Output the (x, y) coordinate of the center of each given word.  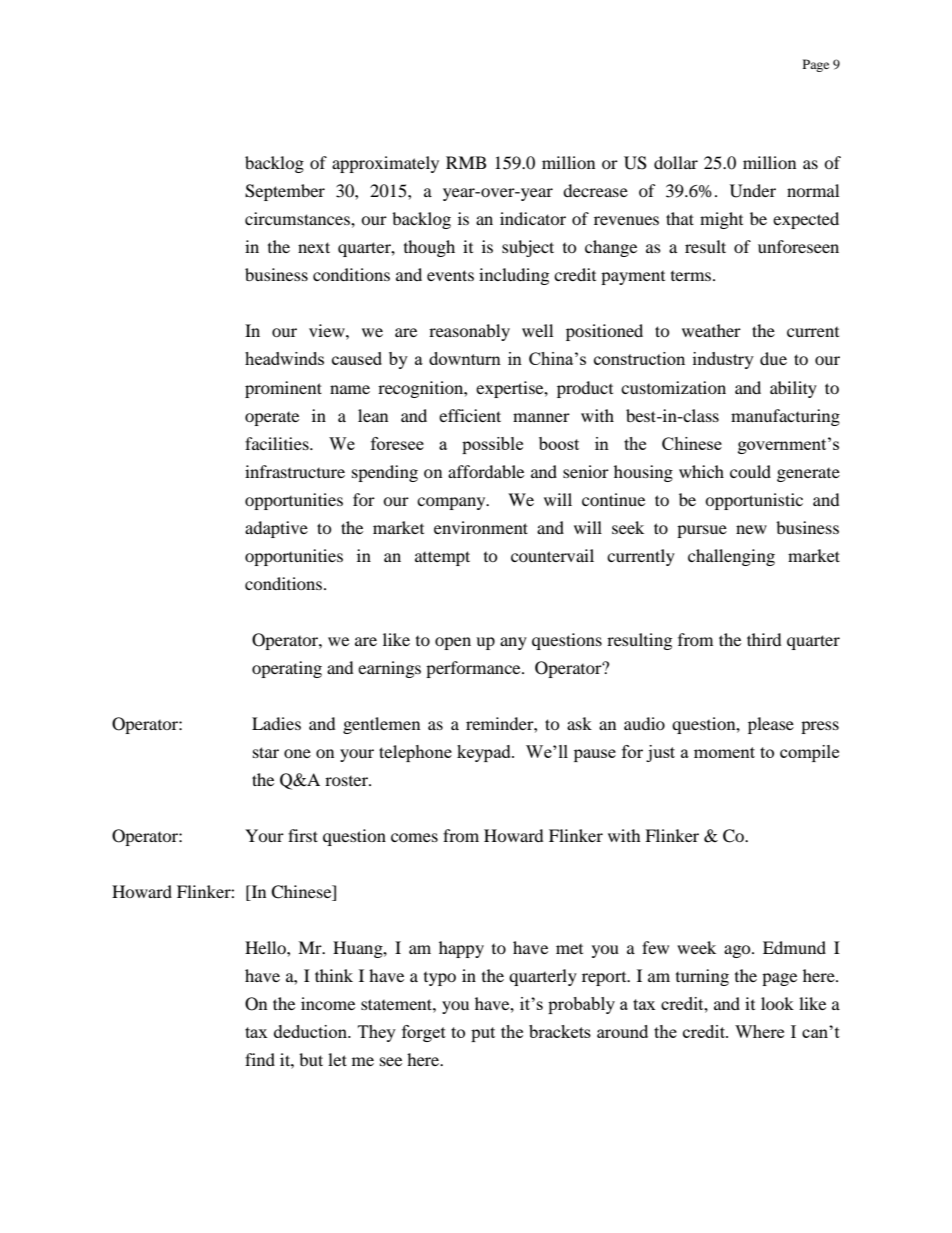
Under (753, 191)
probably (581, 1005)
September (285, 192)
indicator (533, 218)
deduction (312, 1031)
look (777, 1003)
